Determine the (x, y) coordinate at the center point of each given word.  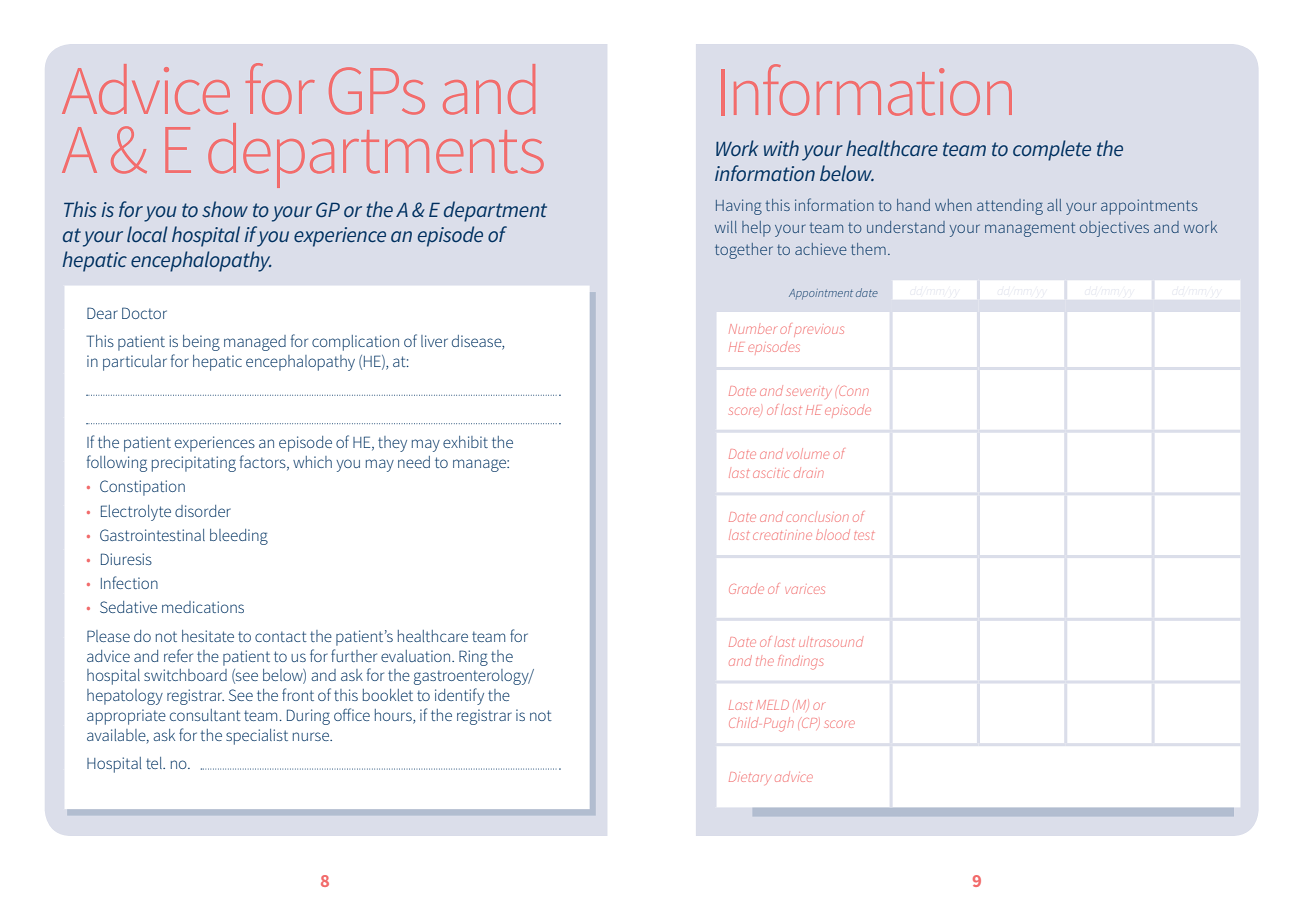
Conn (853, 391)
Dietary (750, 778)
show (225, 209)
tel (155, 763)
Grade (746, 589)
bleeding (239, 537)
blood (833, 534)
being (201, 343)
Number (752, 329)
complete (1052, 150)
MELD (772, 705)
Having (739, 207)
